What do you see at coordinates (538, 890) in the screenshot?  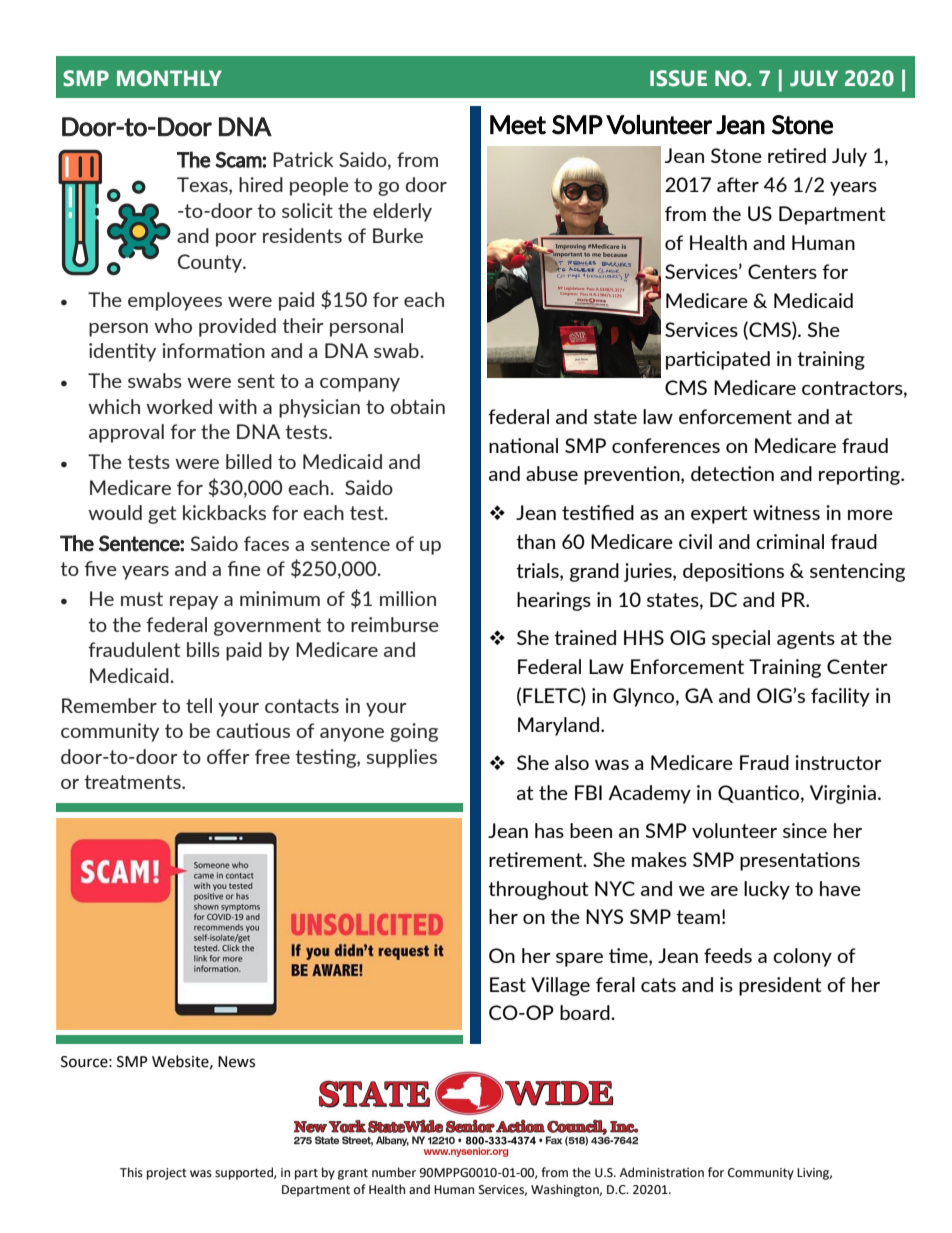 I see `throughout` at bounding box center [538, 890].
